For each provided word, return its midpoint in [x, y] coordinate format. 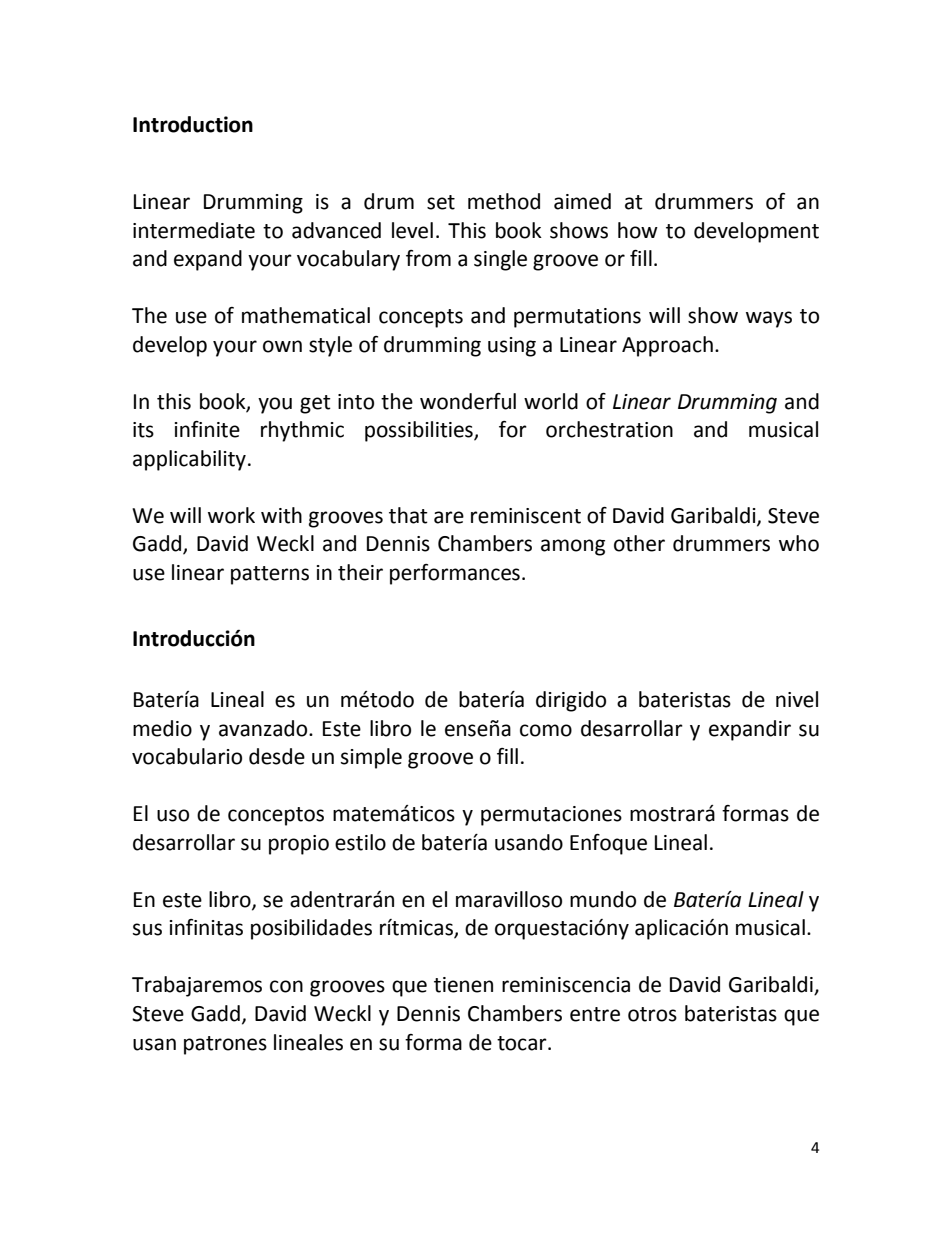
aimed [582, 201]
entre [595, 1014]
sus [147, 929]
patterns [270, 575]
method [504, 201]
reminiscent [526, 516]
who [799, 543]
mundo [603, 899]
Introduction [193, 124]
